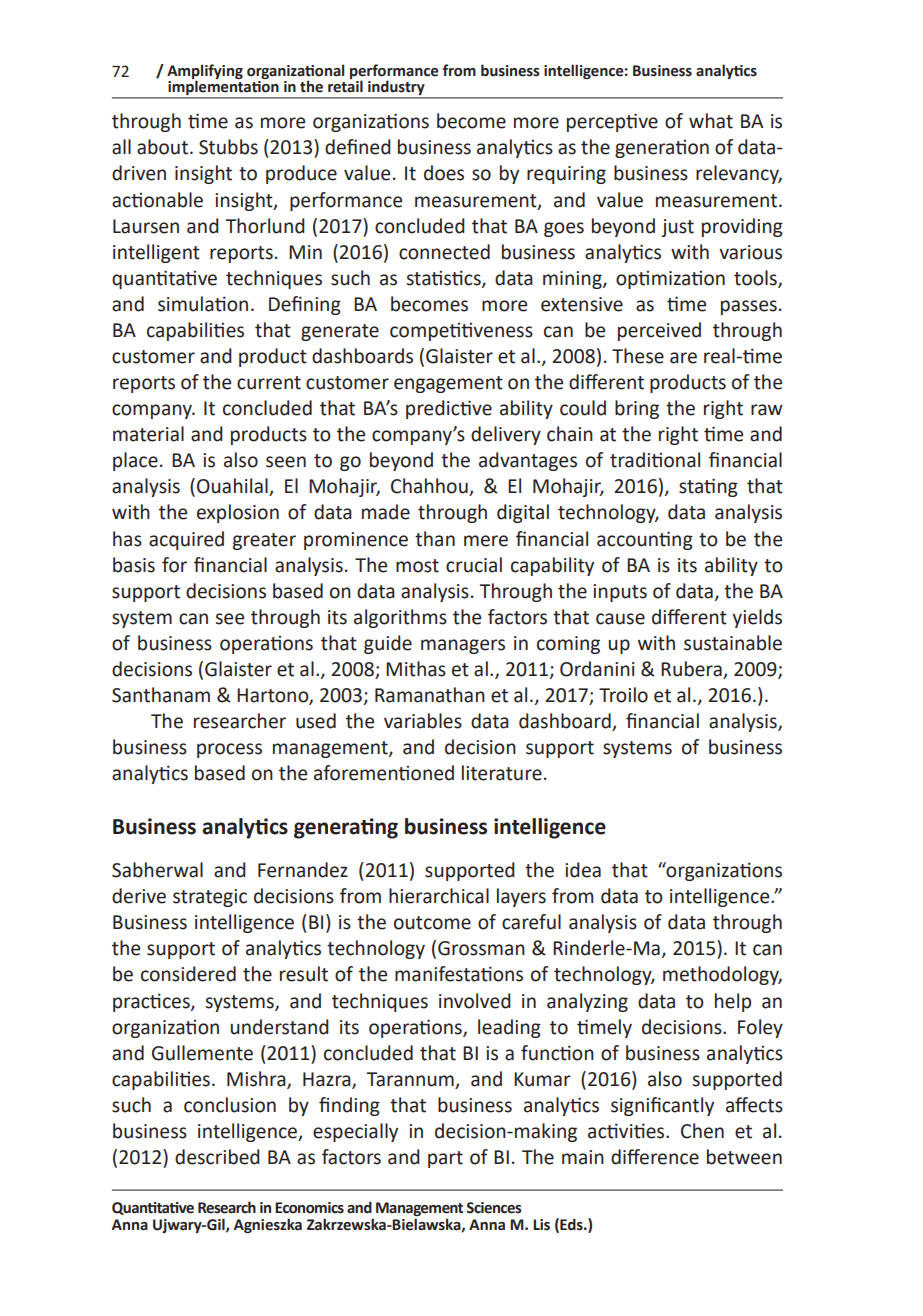 The image size is (923, 1316). Describe the element at coordinates (205, 72) in the screenshot. I see `Amplifying` at that location.
